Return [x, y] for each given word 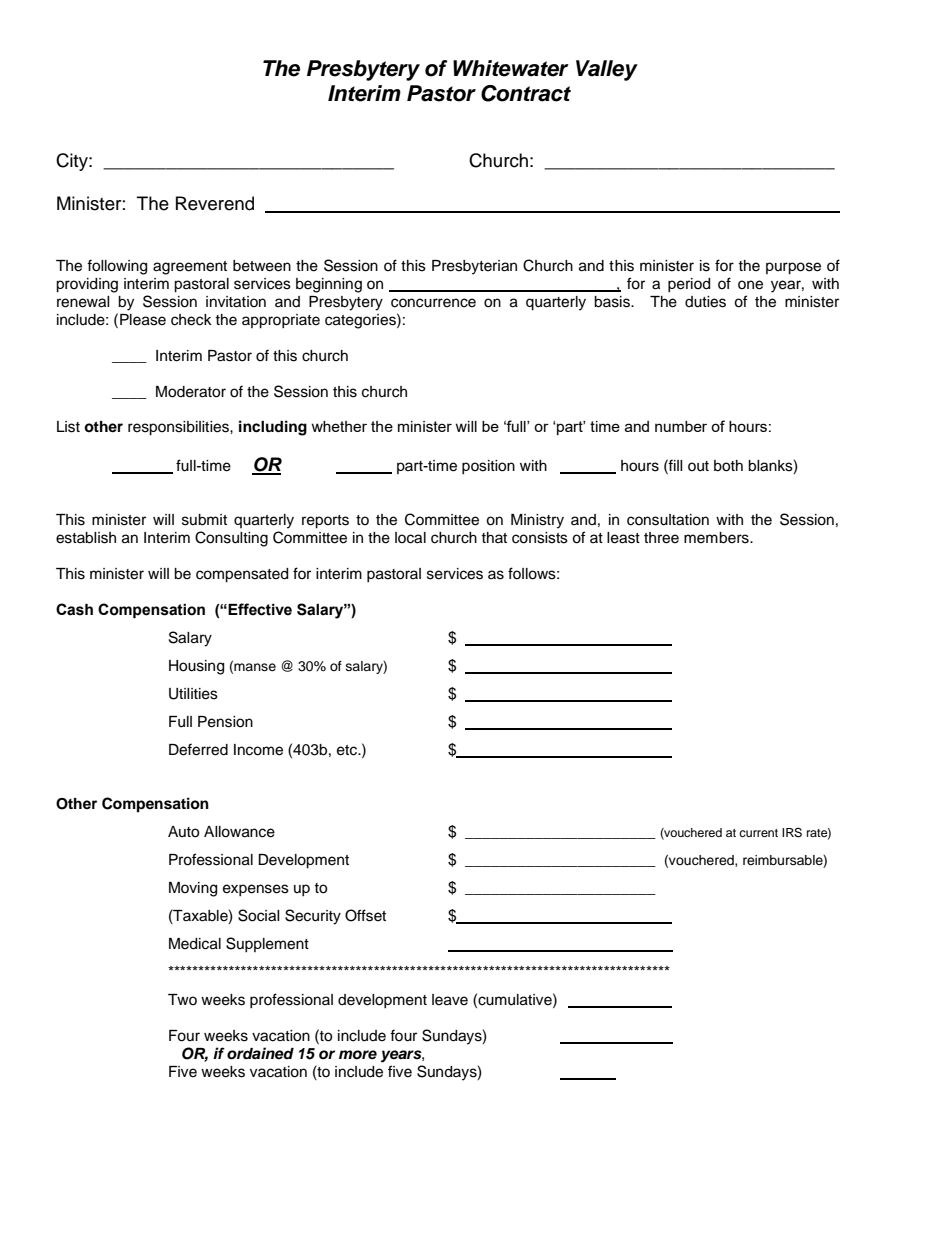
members [717, 538]
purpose [793, 268]
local [410, 538]
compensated [242, 575]
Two [182, 999]
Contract [526, 93]
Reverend [215, 203]
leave [450, 1000]
